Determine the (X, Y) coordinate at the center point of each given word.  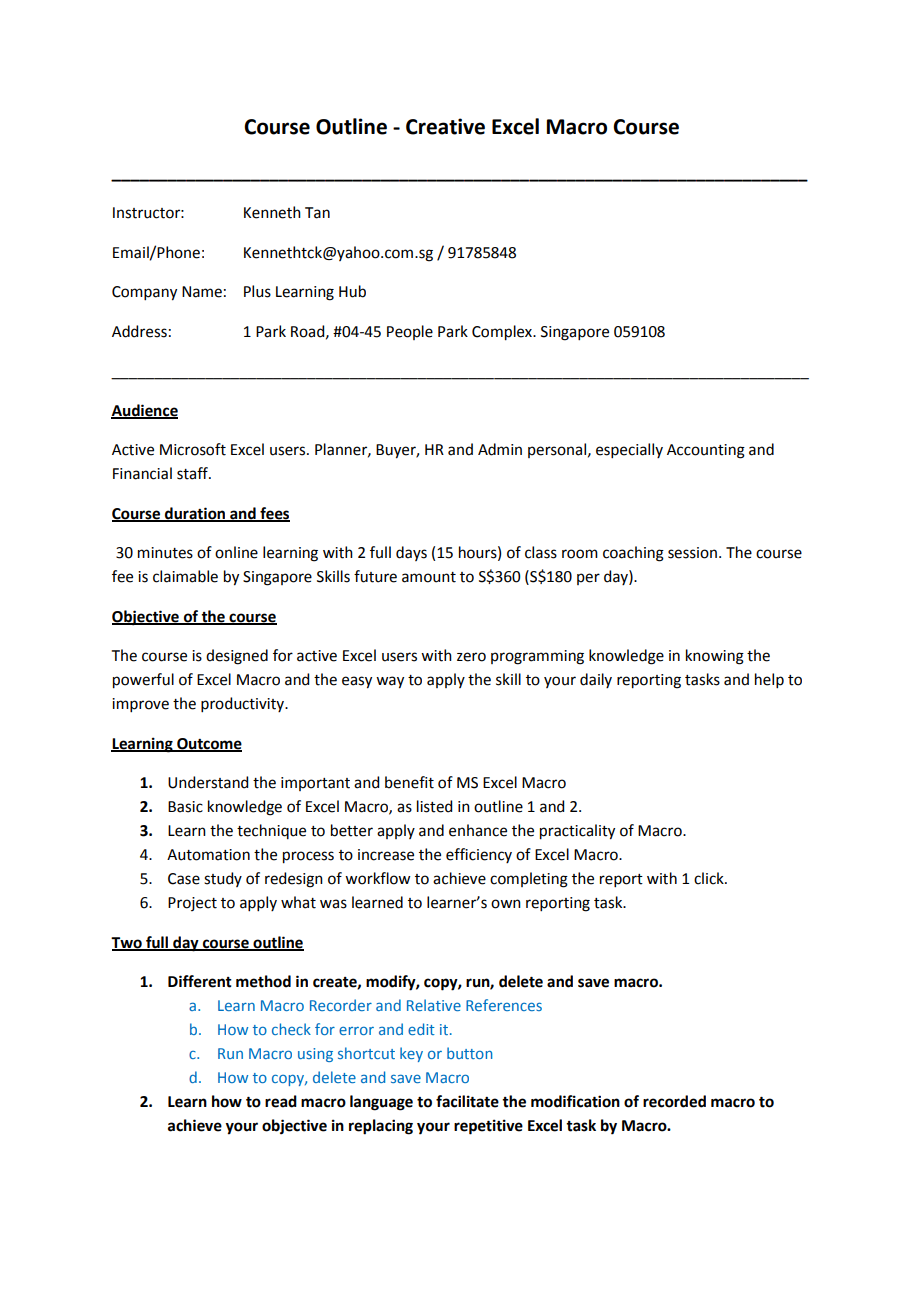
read (281, 1101)
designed (237, 657)
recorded (674, 1101)
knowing (715, 657)
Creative (445, 126)
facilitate (467, 1101)
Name (202, 292)
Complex (503, 333)
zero (471, 657)
